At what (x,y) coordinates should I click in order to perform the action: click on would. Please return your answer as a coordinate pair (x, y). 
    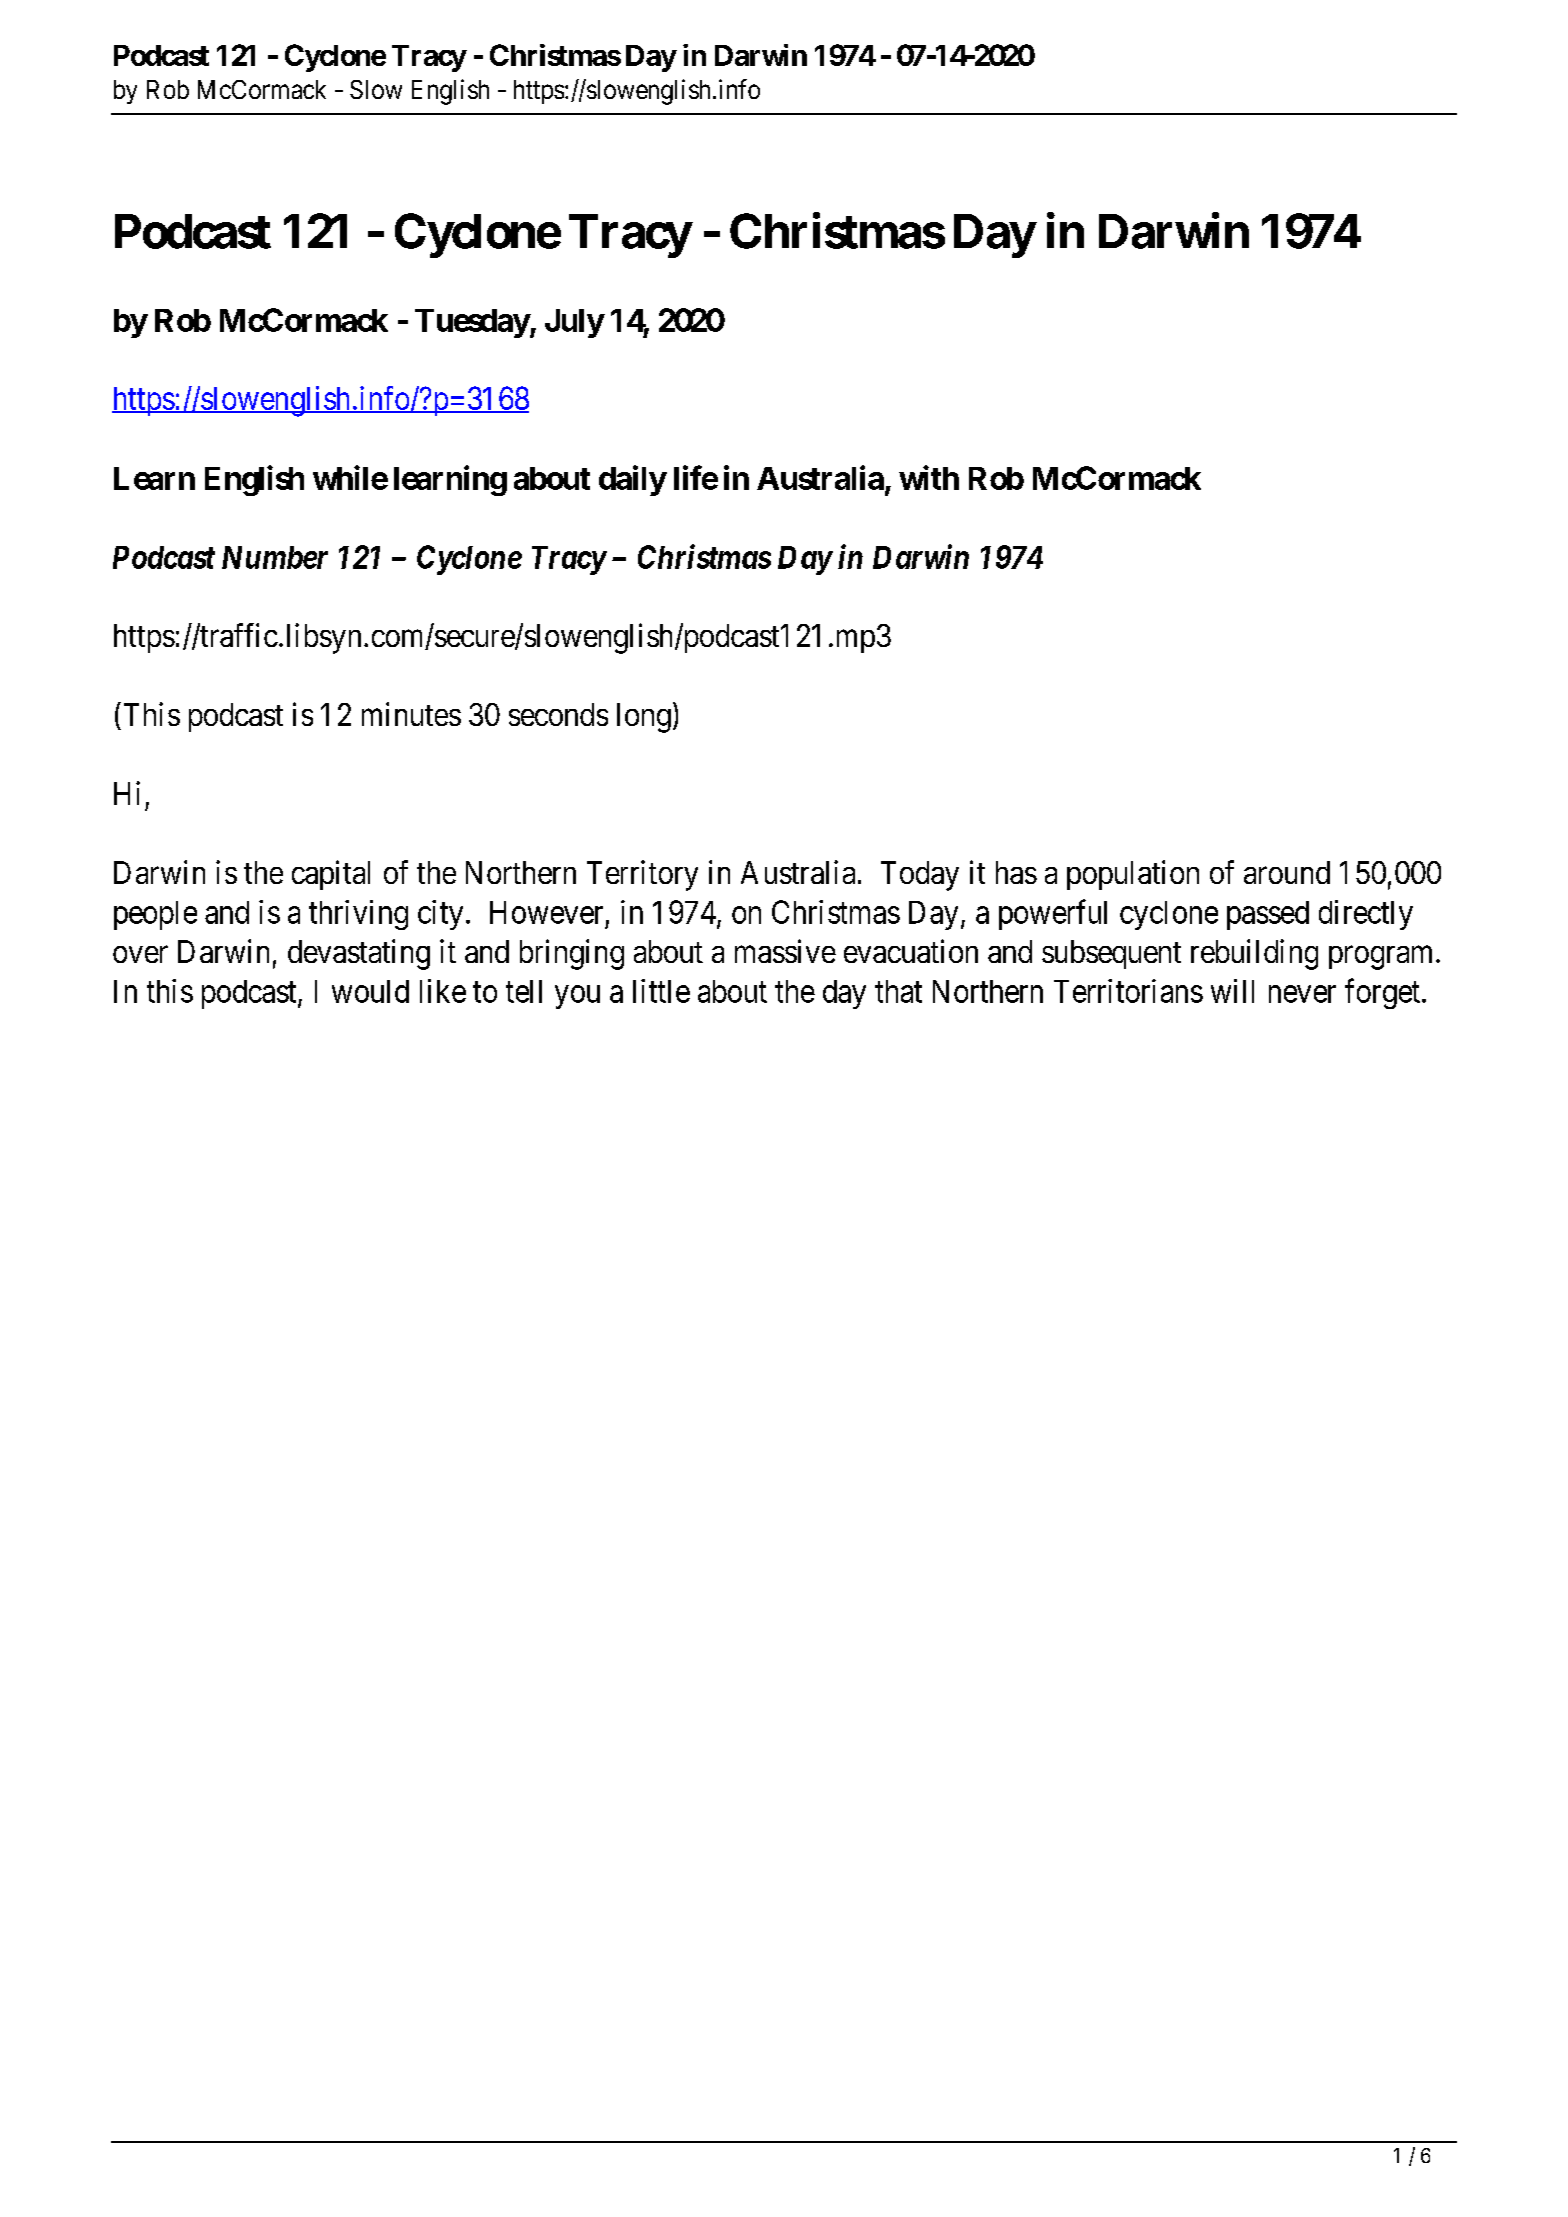
    Looking at the image, I should click on (370, 991).
